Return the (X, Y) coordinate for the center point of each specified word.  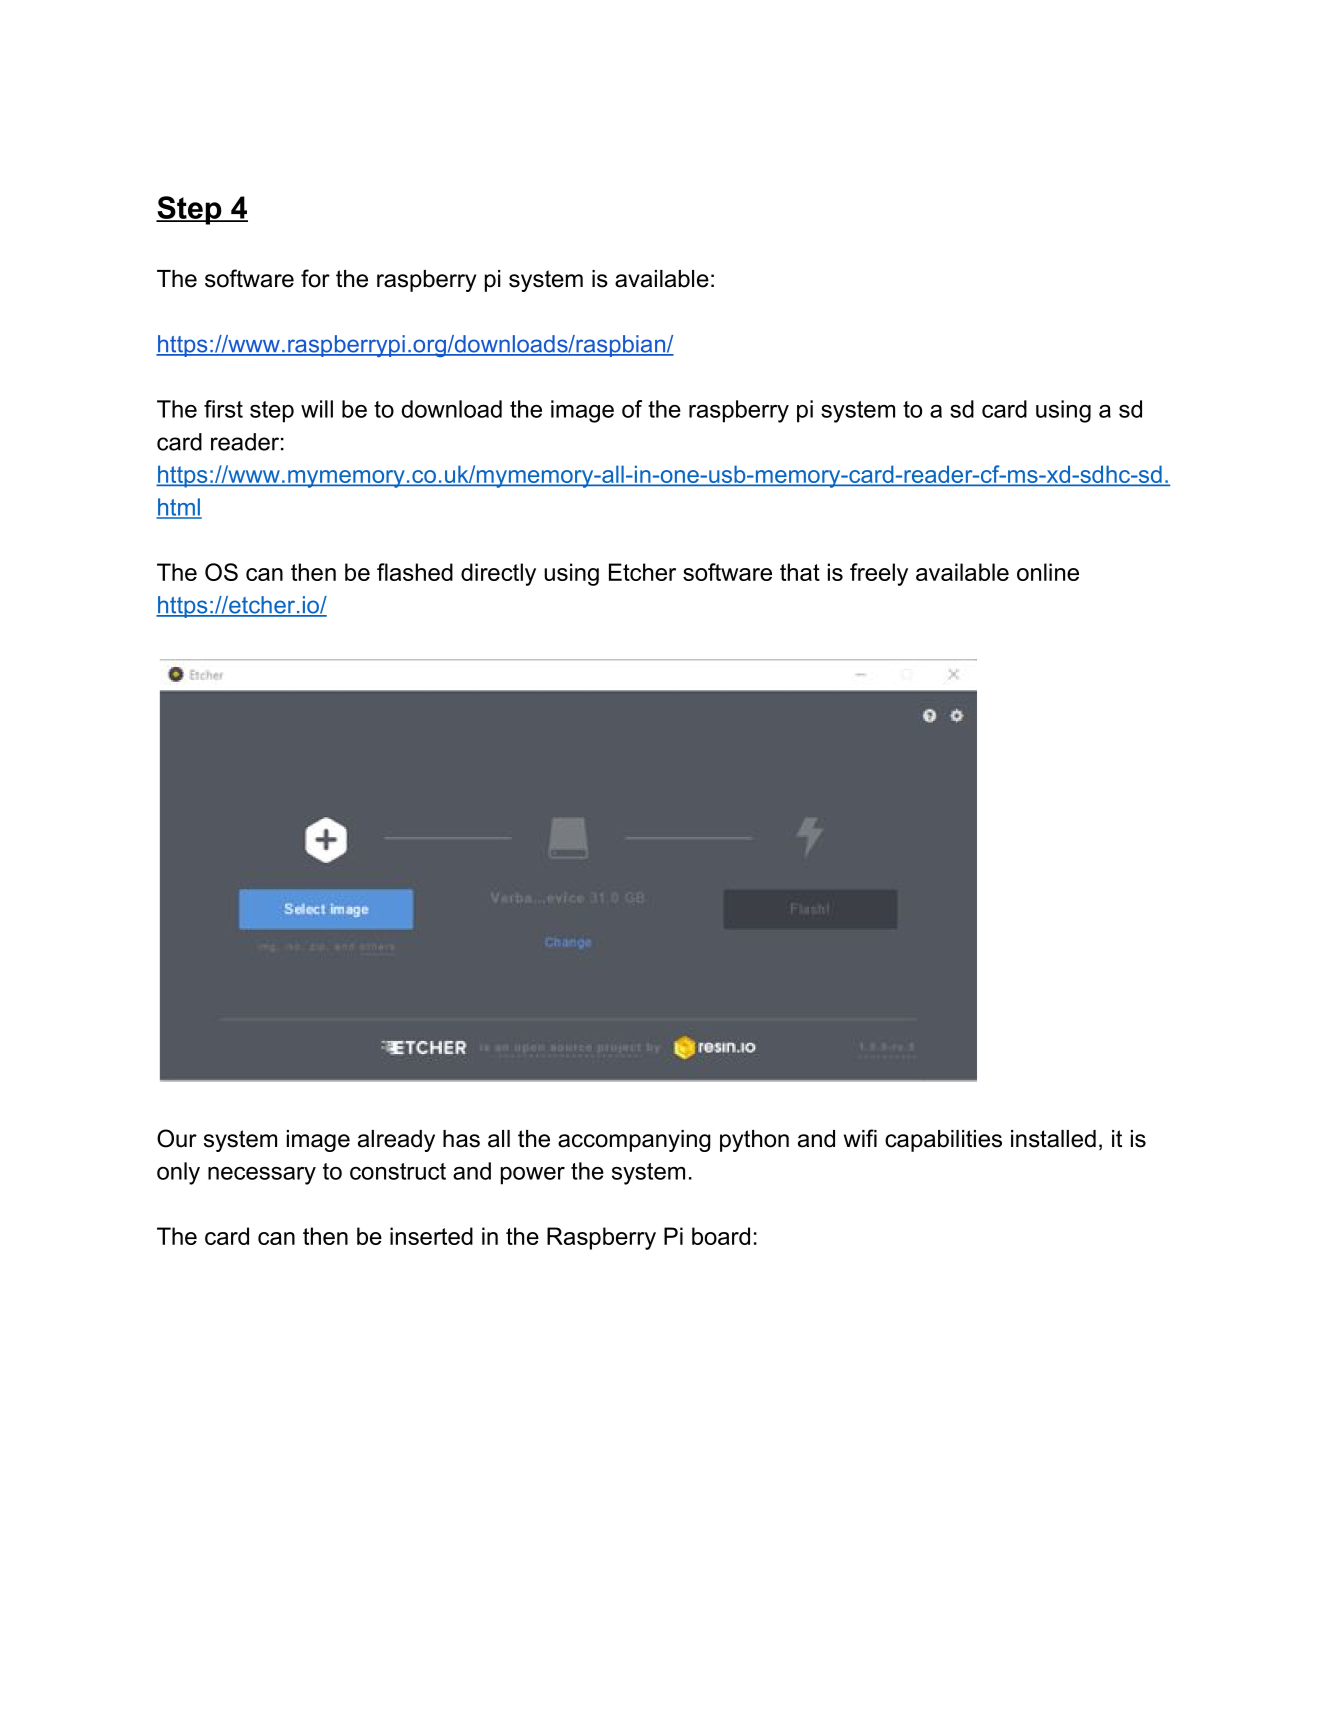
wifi (860, 1138)
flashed (415, 572)
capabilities (943, 1141)
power (533, 1176)
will (317, 409)
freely (879, 574)
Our (177, 1138)
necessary (262, 1176)
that (800, 572)
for (315, 278)
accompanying (634, 1141)
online (1048, 572)
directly (498, 574)
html (179, 508)
